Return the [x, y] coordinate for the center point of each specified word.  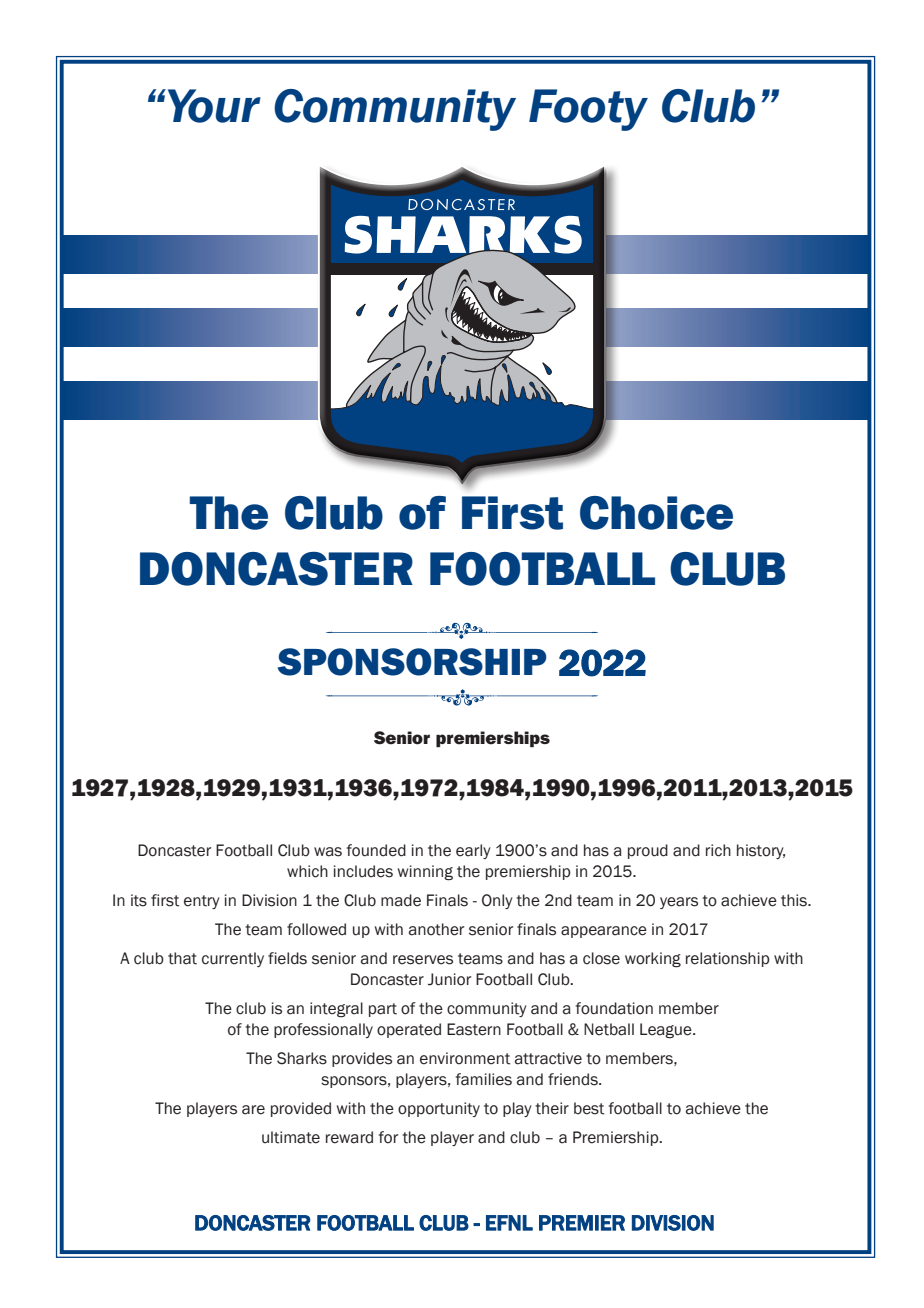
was [328, 852]
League [667, 1031]
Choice [656, 513]
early [473, 851]
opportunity [439, 1109]
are [253, 1110]
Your [213, 106]
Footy [588, 110]
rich [718, 850]
